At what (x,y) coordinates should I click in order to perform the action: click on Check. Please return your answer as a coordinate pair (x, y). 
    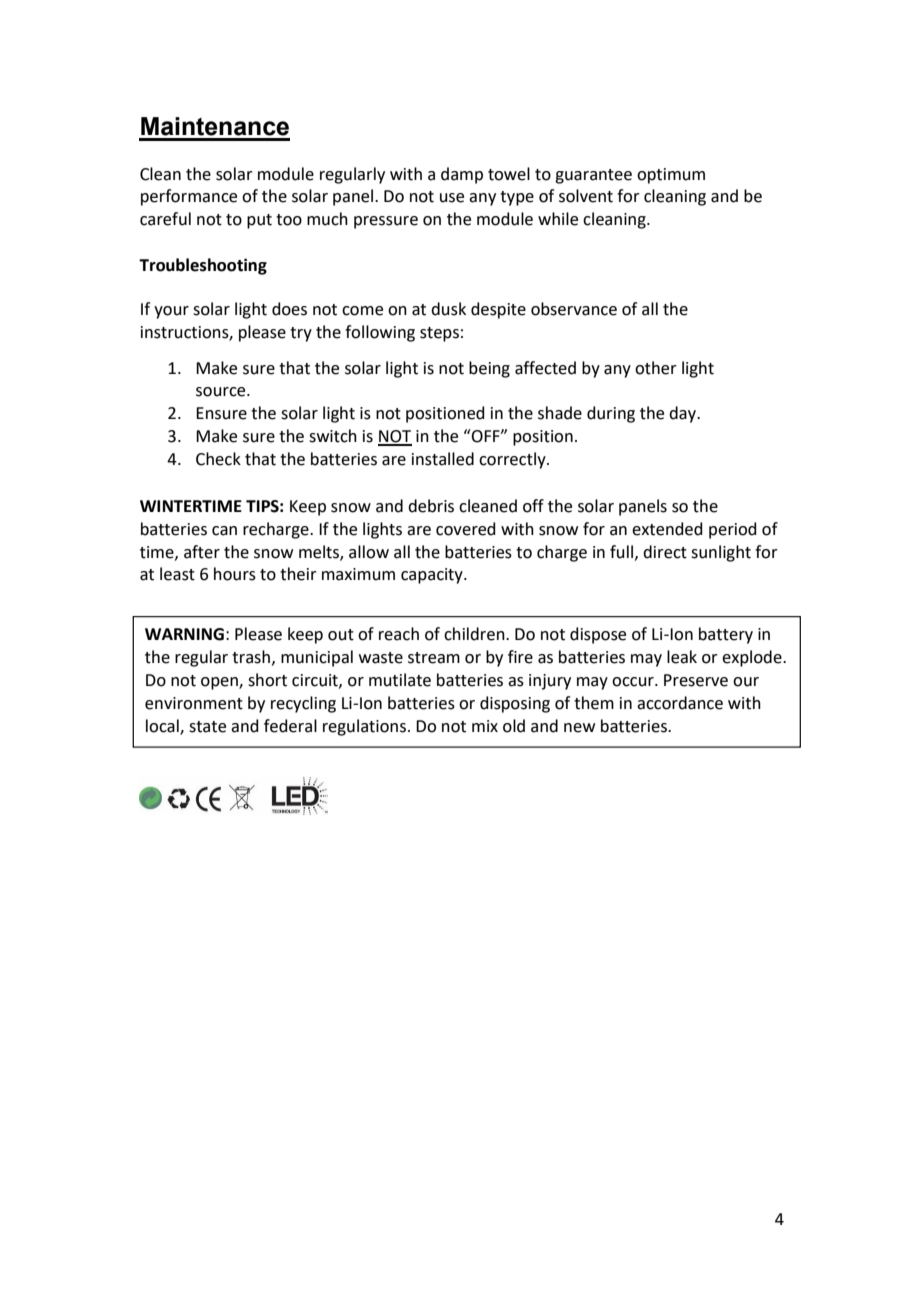
    Looking at the image, I should click on (218, 459).
